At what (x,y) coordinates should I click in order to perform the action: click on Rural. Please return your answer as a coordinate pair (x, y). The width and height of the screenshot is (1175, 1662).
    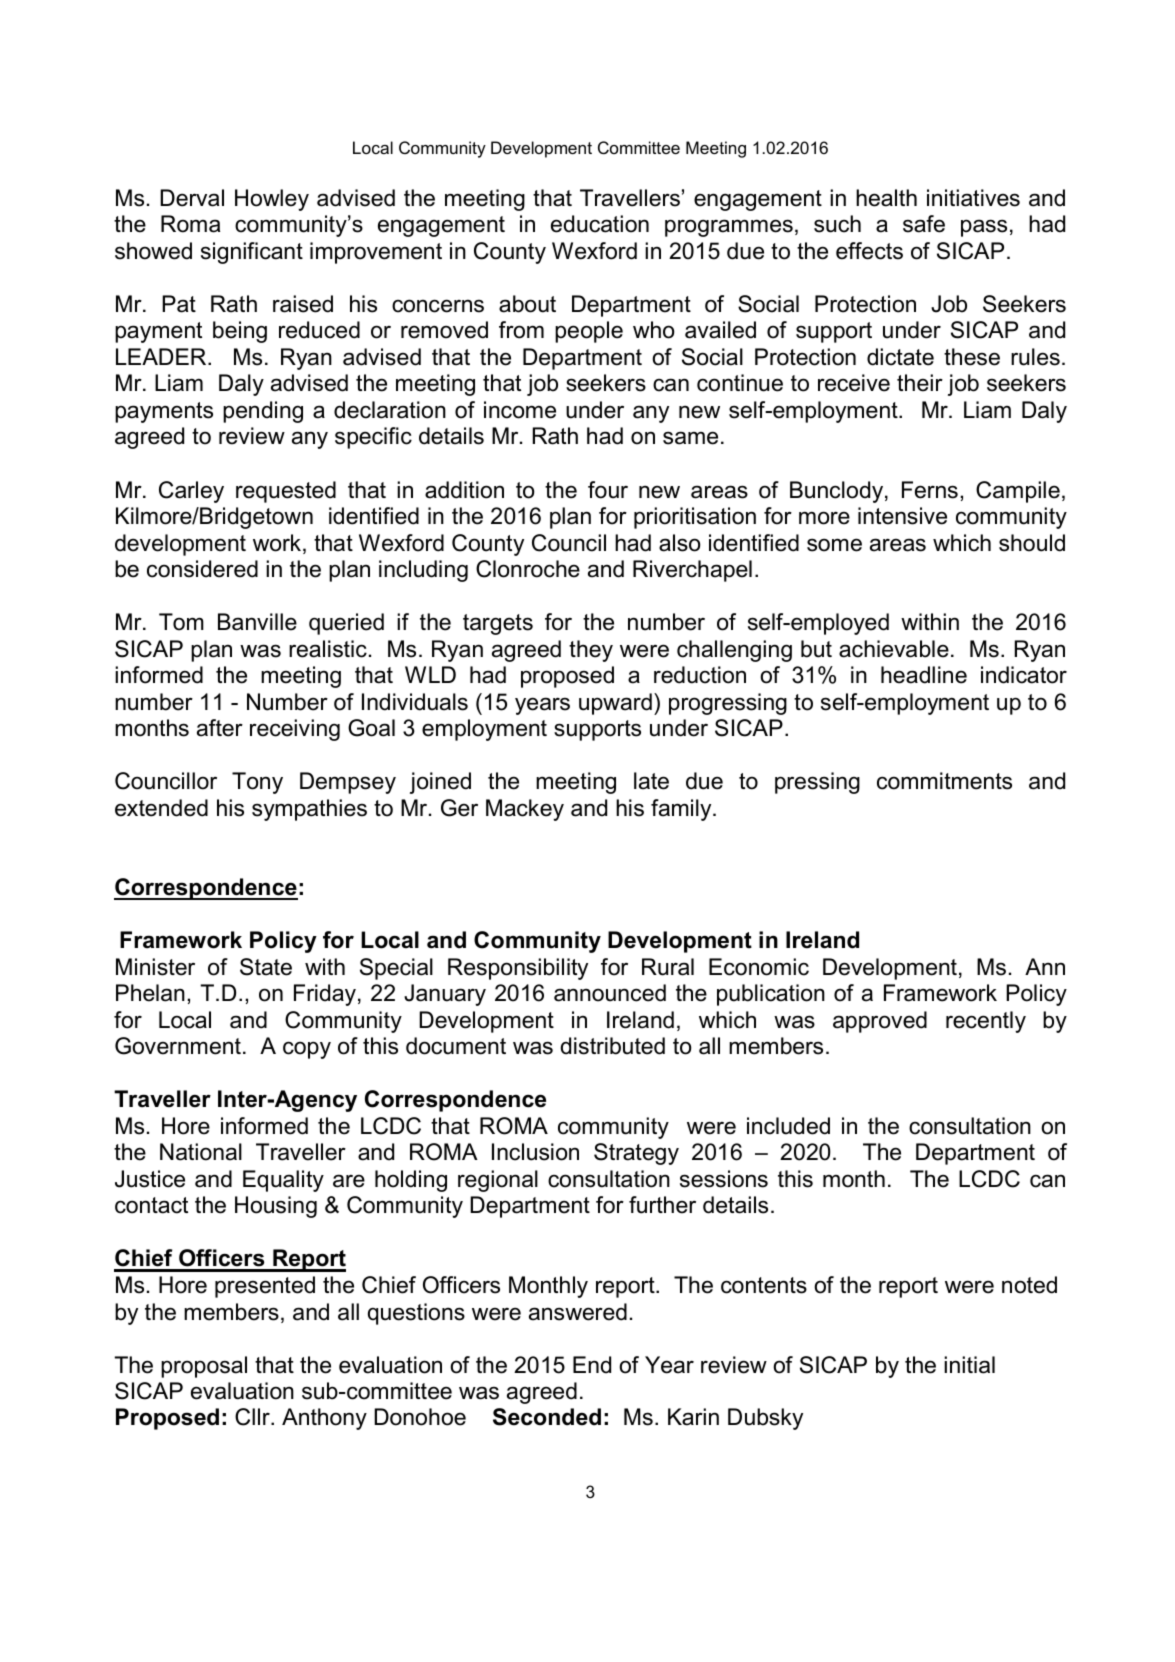
    Looking at the image, I should click on (668, 967).
